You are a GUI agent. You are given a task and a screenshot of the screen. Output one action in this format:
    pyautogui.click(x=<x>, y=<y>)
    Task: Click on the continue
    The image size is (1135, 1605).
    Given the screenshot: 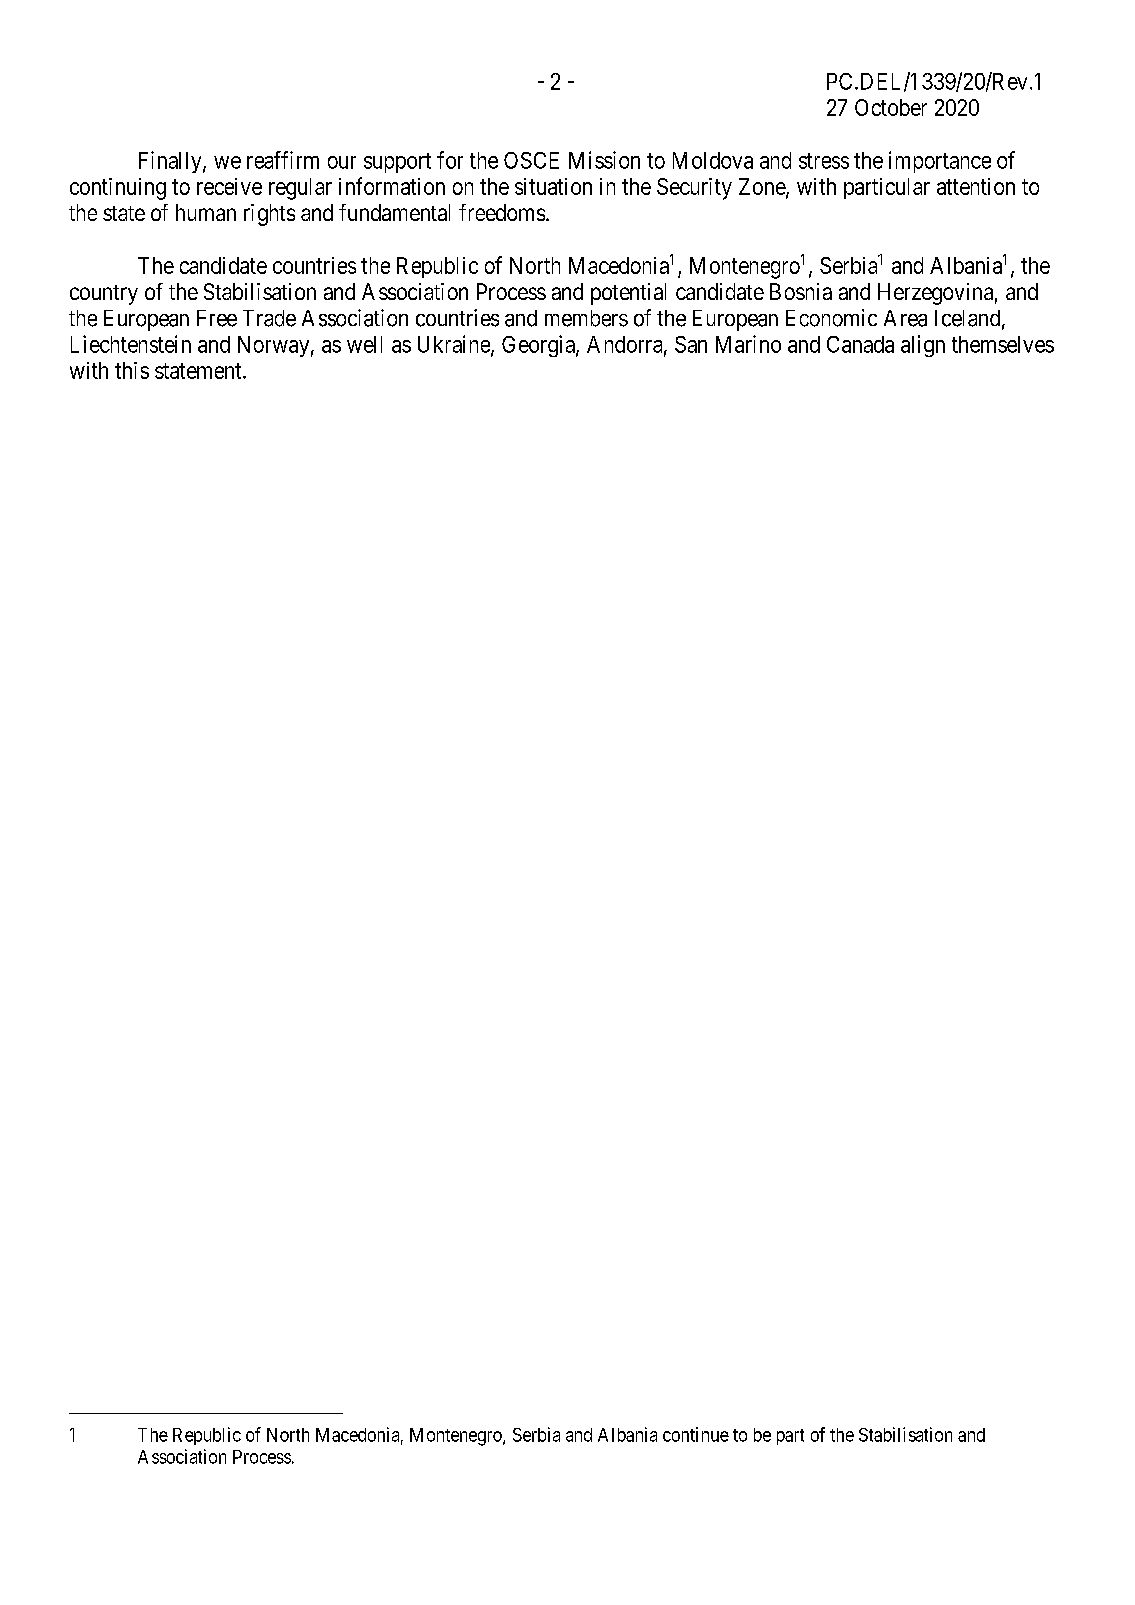 What is the action you would take?
    pyautogui.click(x=696, y=1434)
